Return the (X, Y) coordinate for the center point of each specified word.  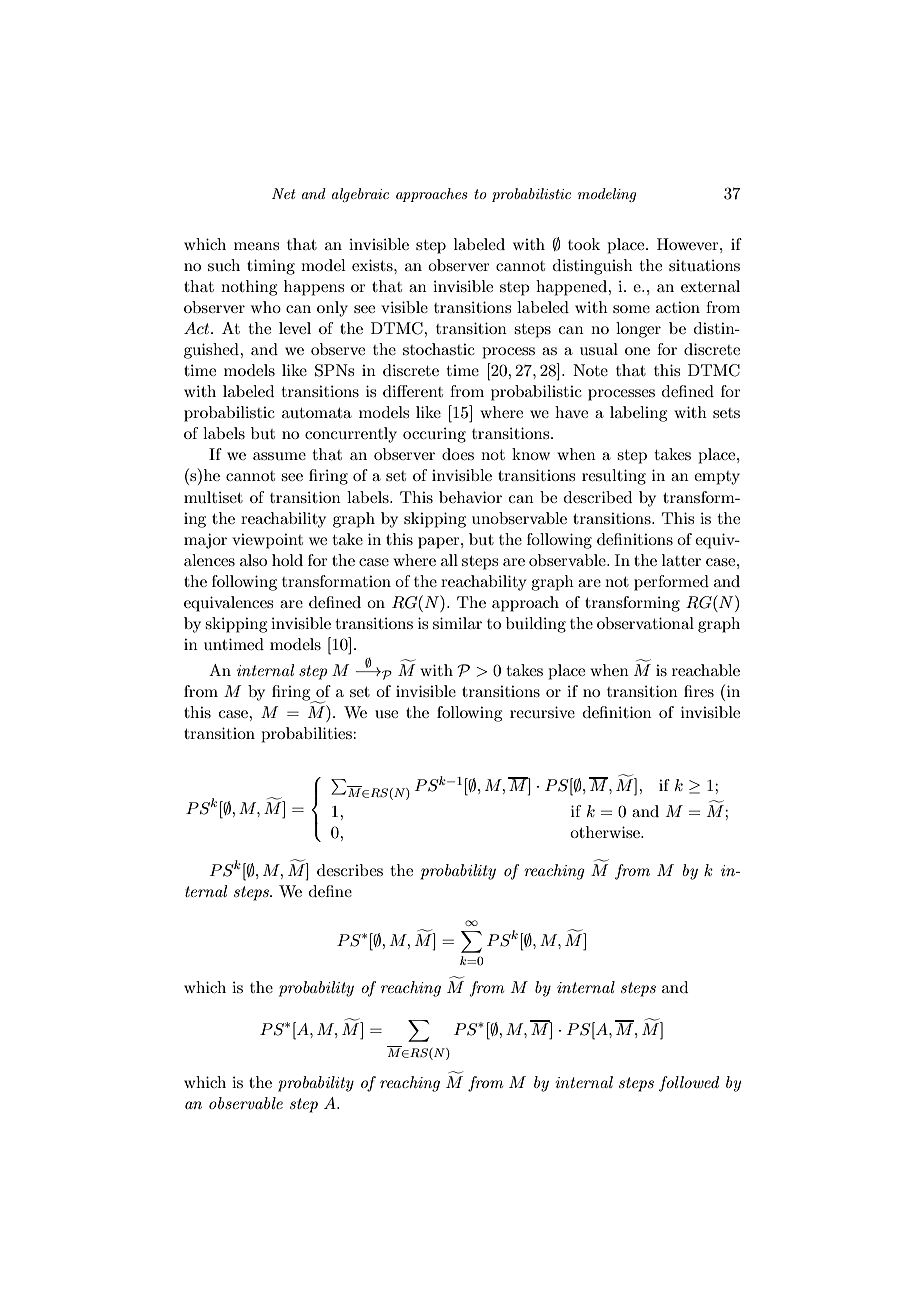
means (256, 246)
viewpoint (267, 541)
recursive (542, 712)
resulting (614, 477)
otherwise (606, 832)
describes (350, 870)
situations (704, 265)
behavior (470, 497)
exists (373, 265)
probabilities (307, 735)
